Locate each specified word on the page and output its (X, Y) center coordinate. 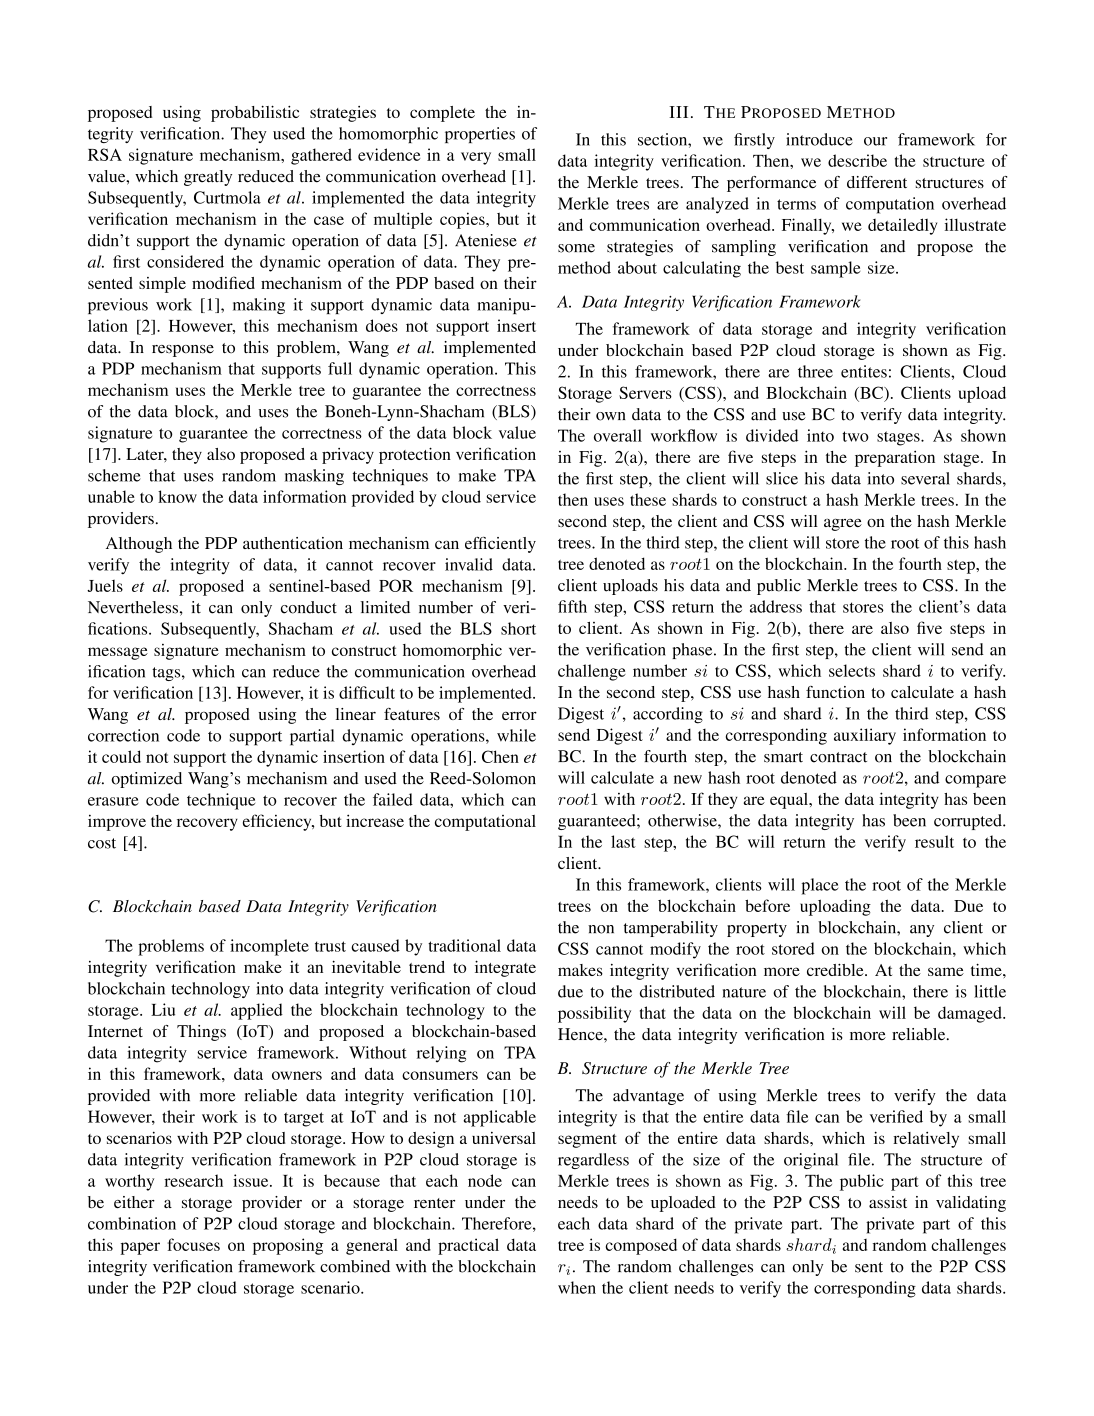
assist (888, 1202)
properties (480, 135)
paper (140, 1248)
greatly (208, 178)
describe (857, 160)
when (577, 1287)
